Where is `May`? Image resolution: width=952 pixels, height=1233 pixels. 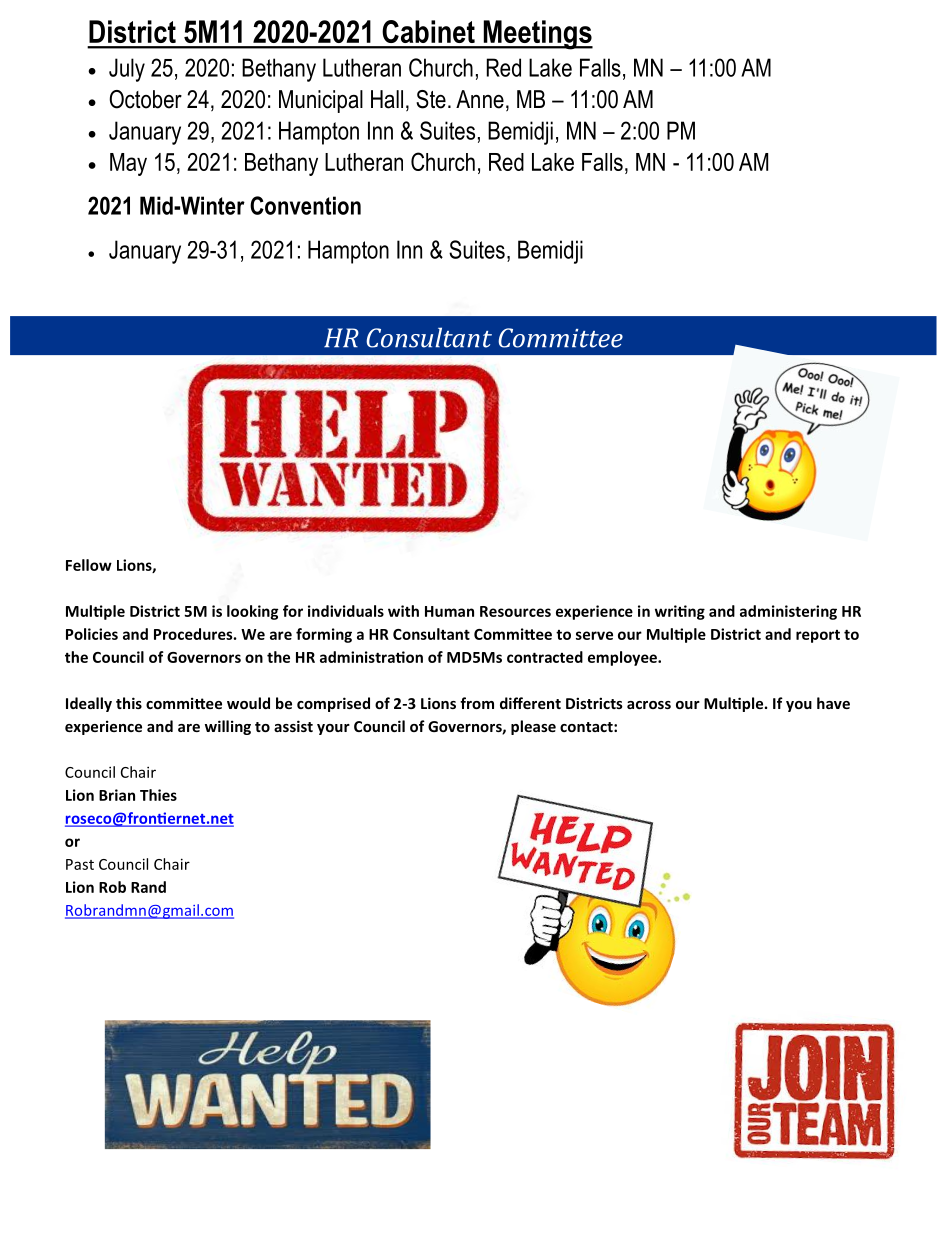
May is located at coordinates (128, 164).
